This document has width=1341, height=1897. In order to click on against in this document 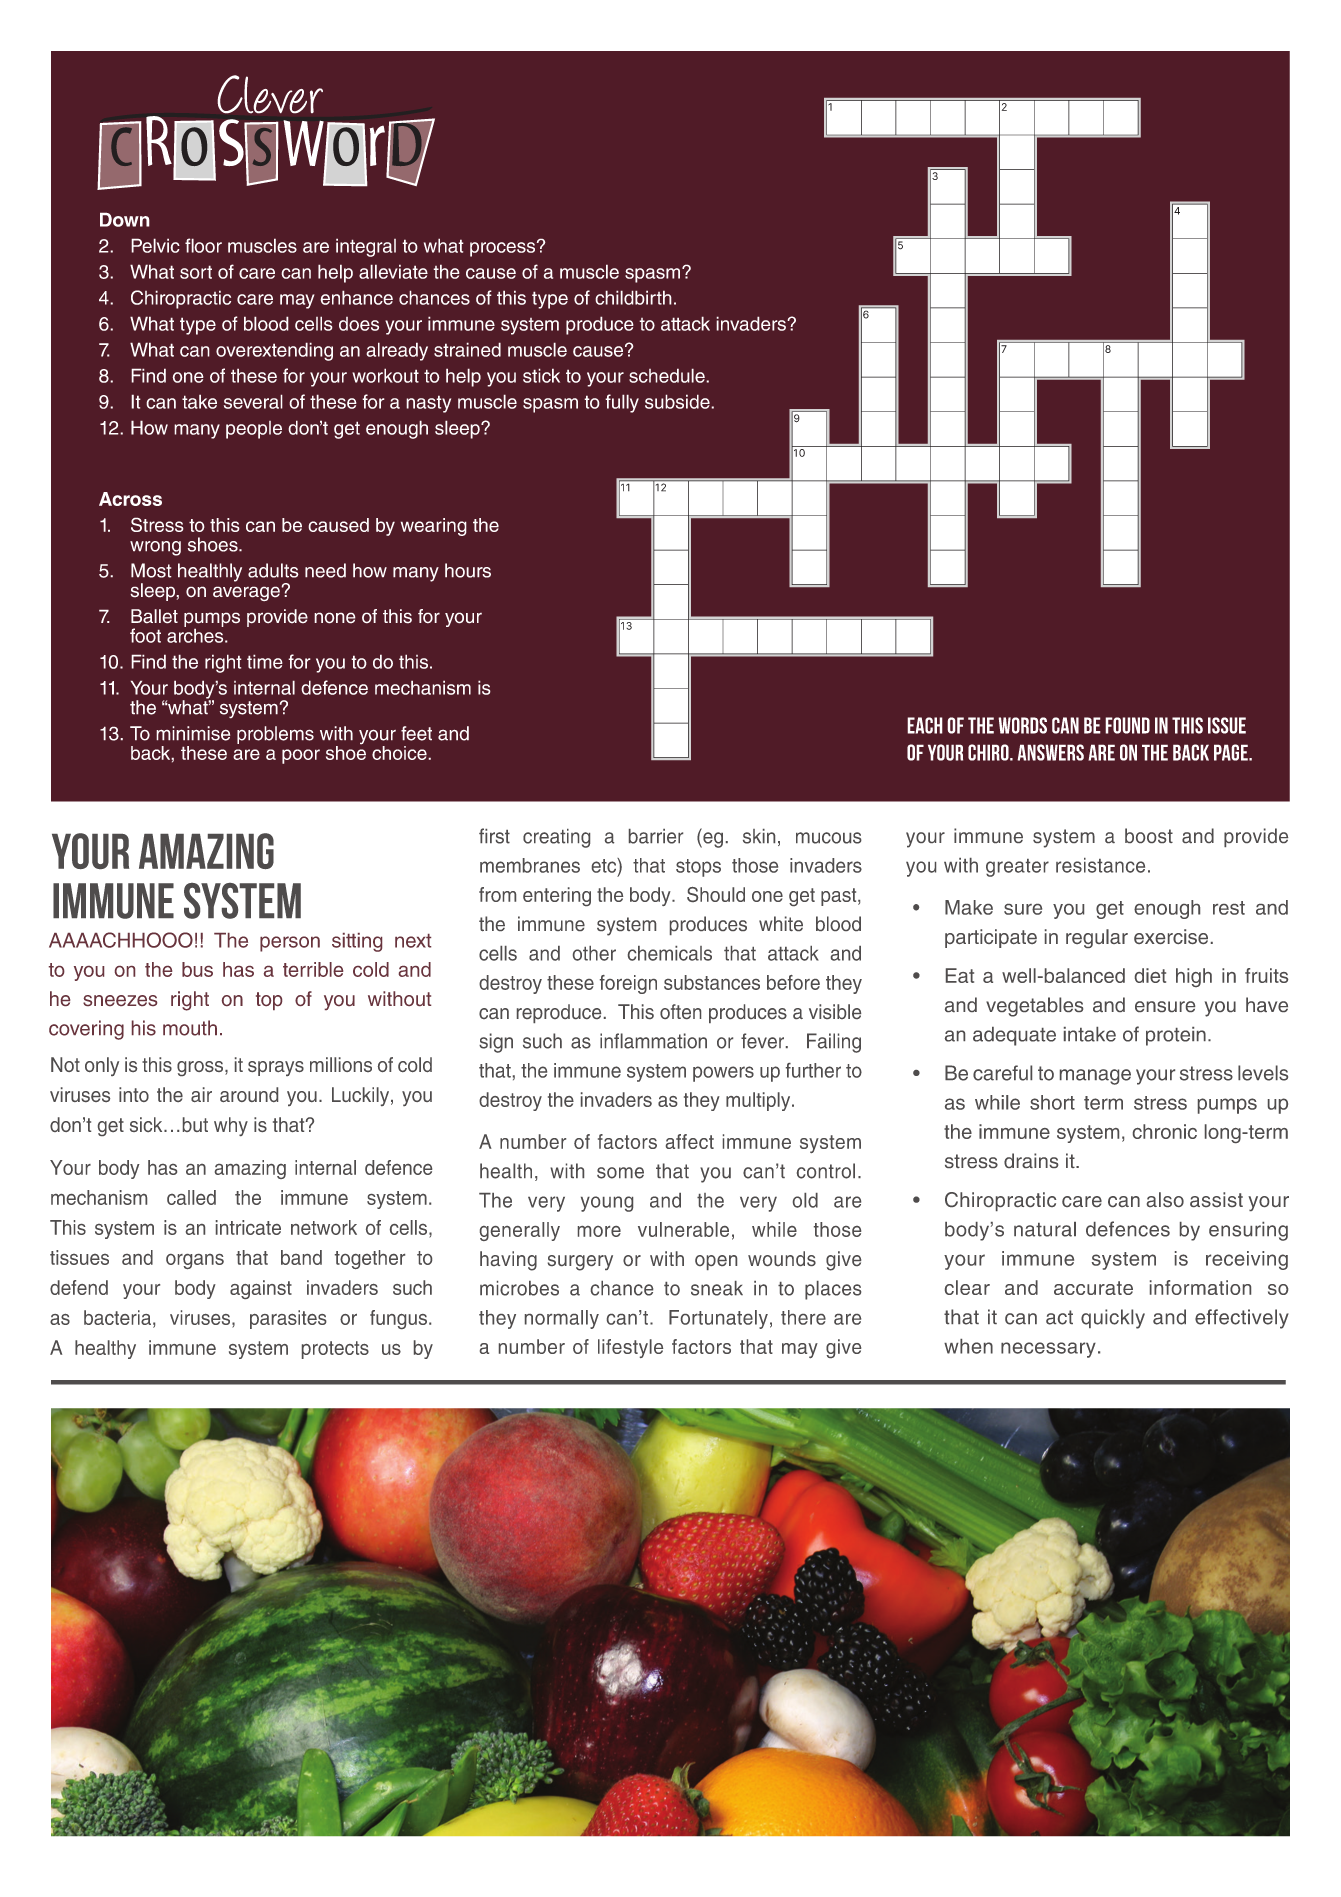, I will do `click(261, 1289)`.
